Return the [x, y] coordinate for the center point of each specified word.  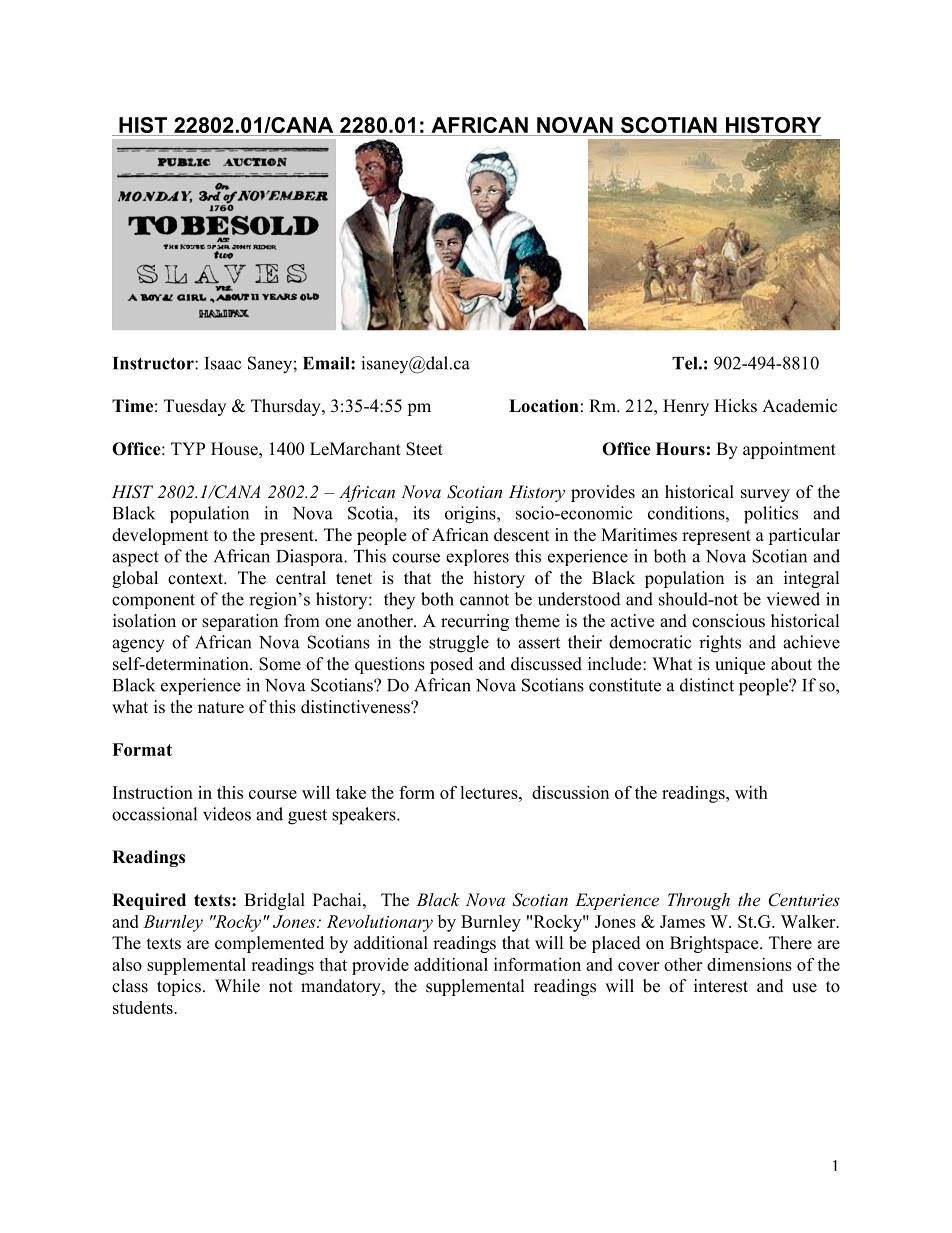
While [237, 986]
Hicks [735, 406]
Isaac [223, 363]
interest [721, 986]
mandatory [342, 987]
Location [544, 406]
